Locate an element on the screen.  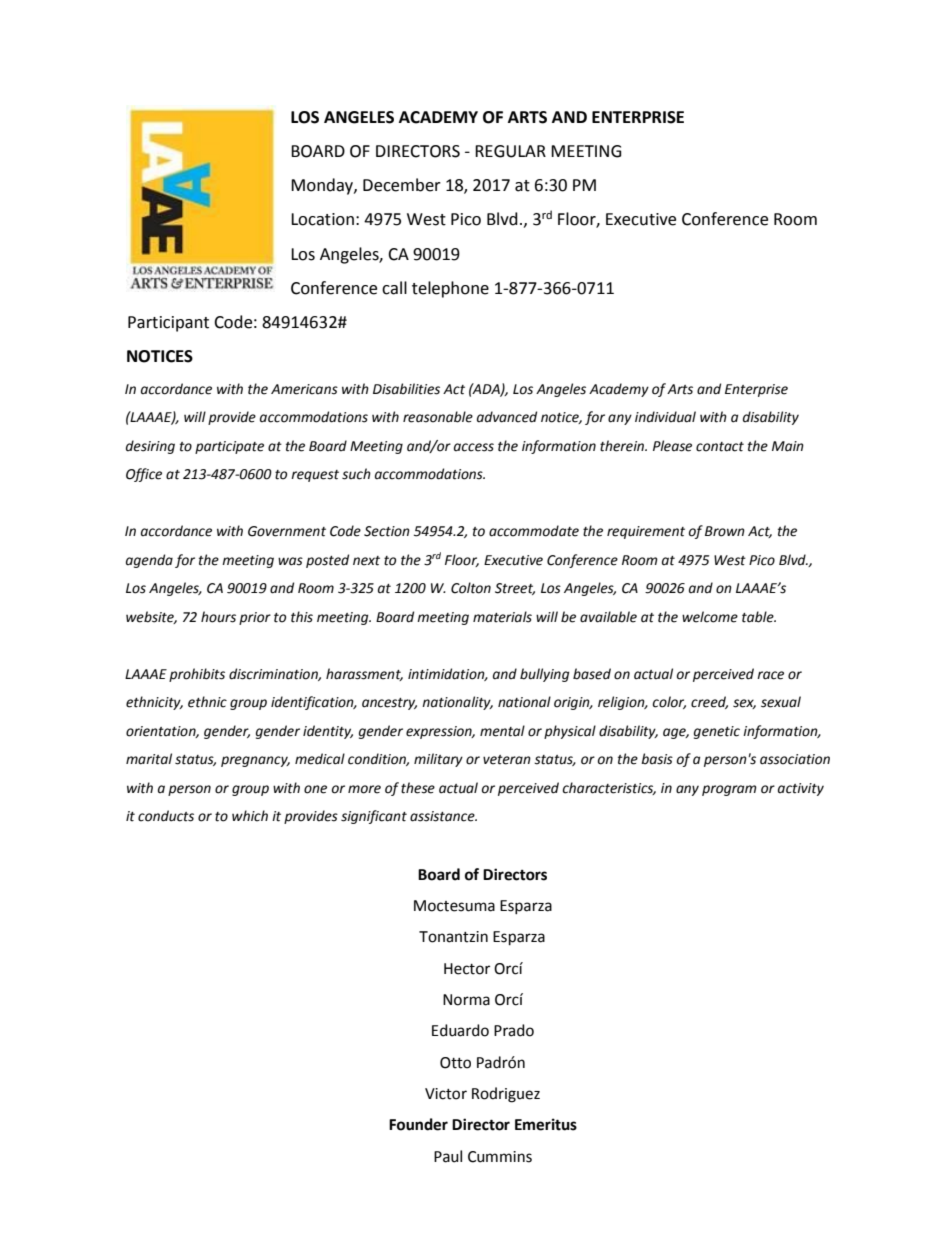
access is located at coordinates (474, 447).
